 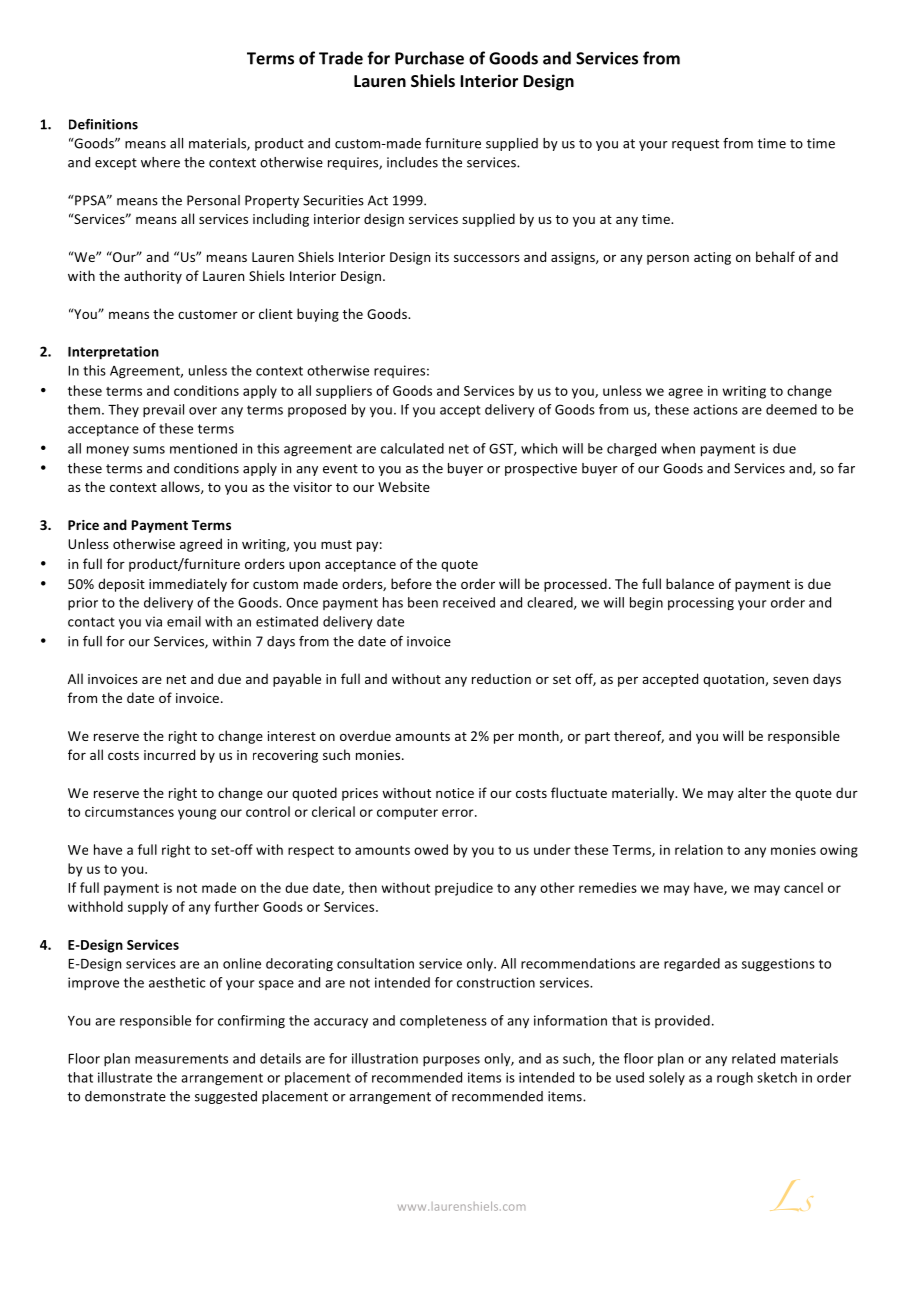 What do you see at coordinates (690, 583) in the screenshot?
I see `balance` at bounding box center [690, 583].
